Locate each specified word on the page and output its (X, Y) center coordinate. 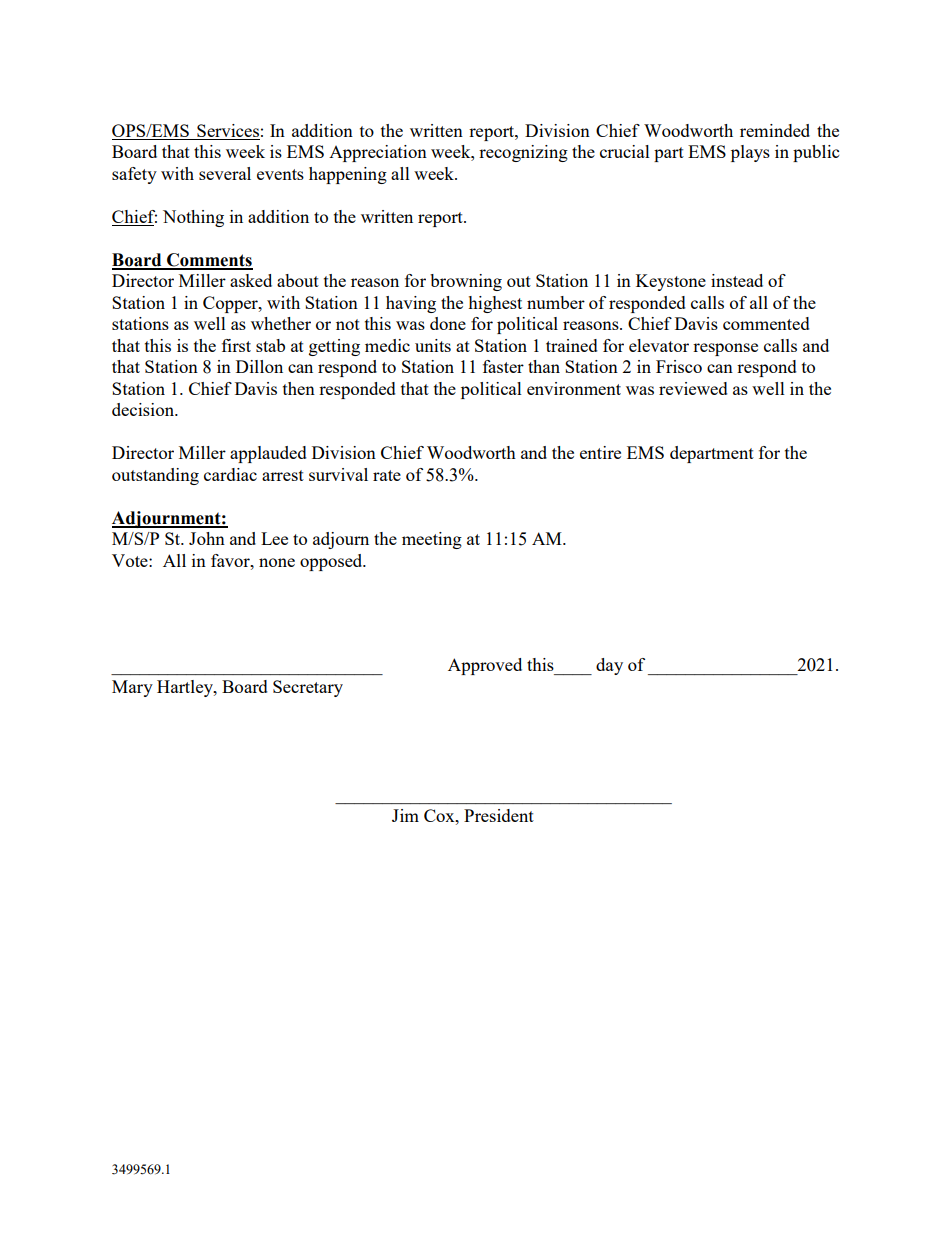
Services (227, 132)
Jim (405, 815)
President (499, 815)
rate (387, 475)
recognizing (523, 153)
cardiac (230, 474)
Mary (132, 688)
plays (750, 153)
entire (600, 452)
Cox (440, 815)
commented (766, 323)
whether (281, 323)
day (609, 666)
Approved (485, 666)
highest (495, 304)
